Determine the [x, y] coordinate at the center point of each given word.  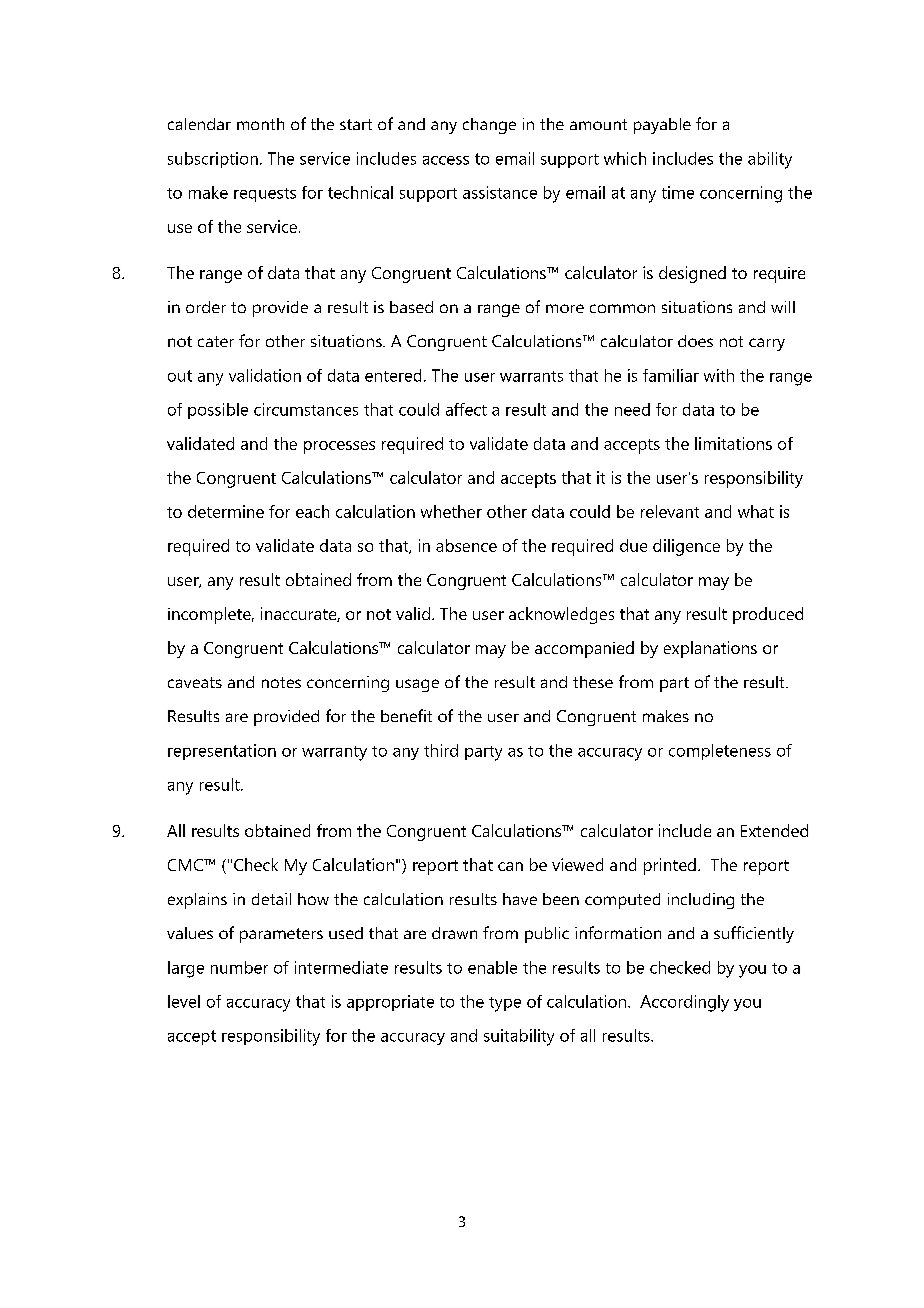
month [260, 124]
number [239, 967]
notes [281, 682]
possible [218, 411]
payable [662, 126]
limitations [733, 443]
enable [492, 967]
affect [466, 409]
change [489, 126]
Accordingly [684, 1003]
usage [417, 685]
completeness [720, 752]
